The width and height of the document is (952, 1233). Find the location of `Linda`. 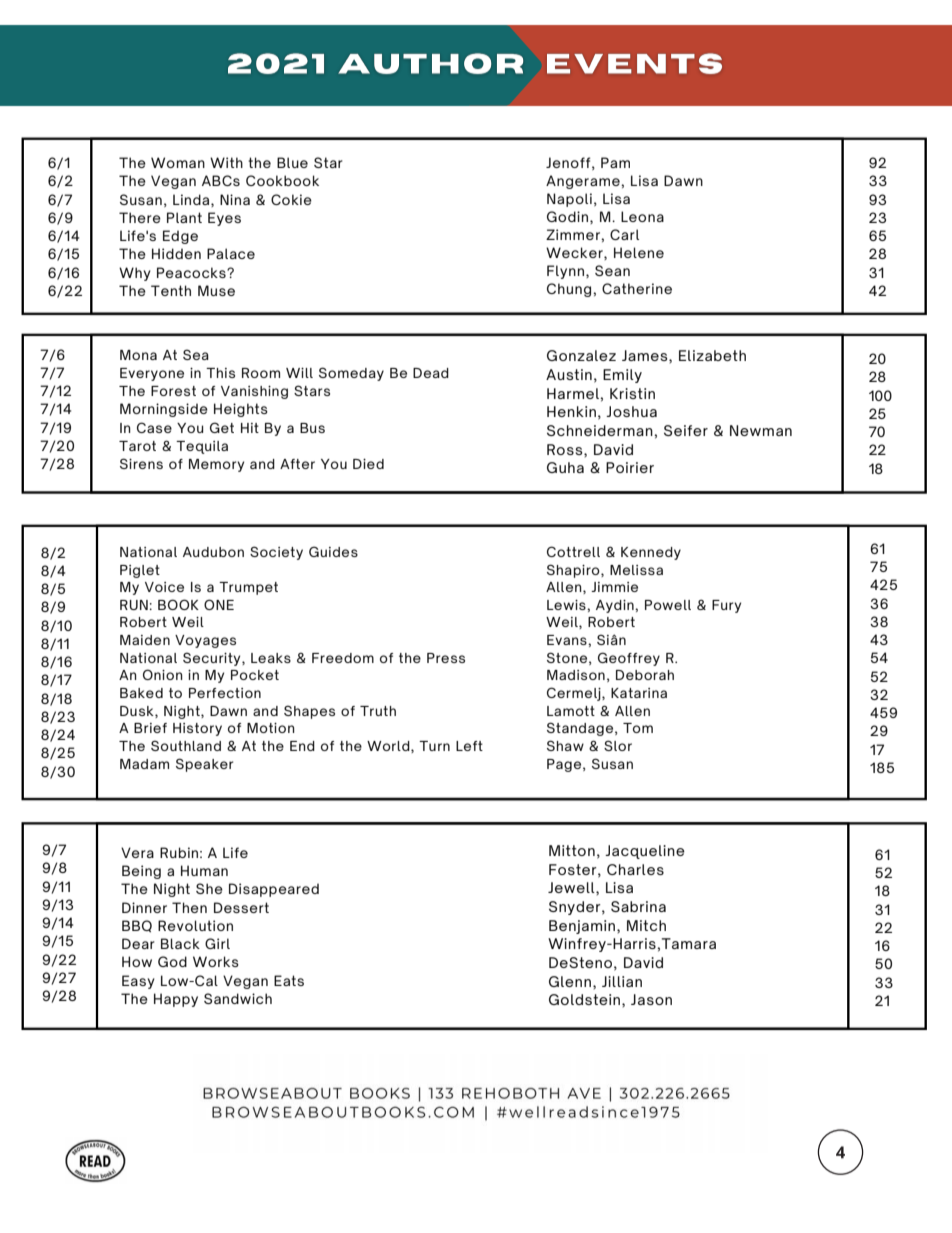

Linda is located at coordinates (191, 199).
